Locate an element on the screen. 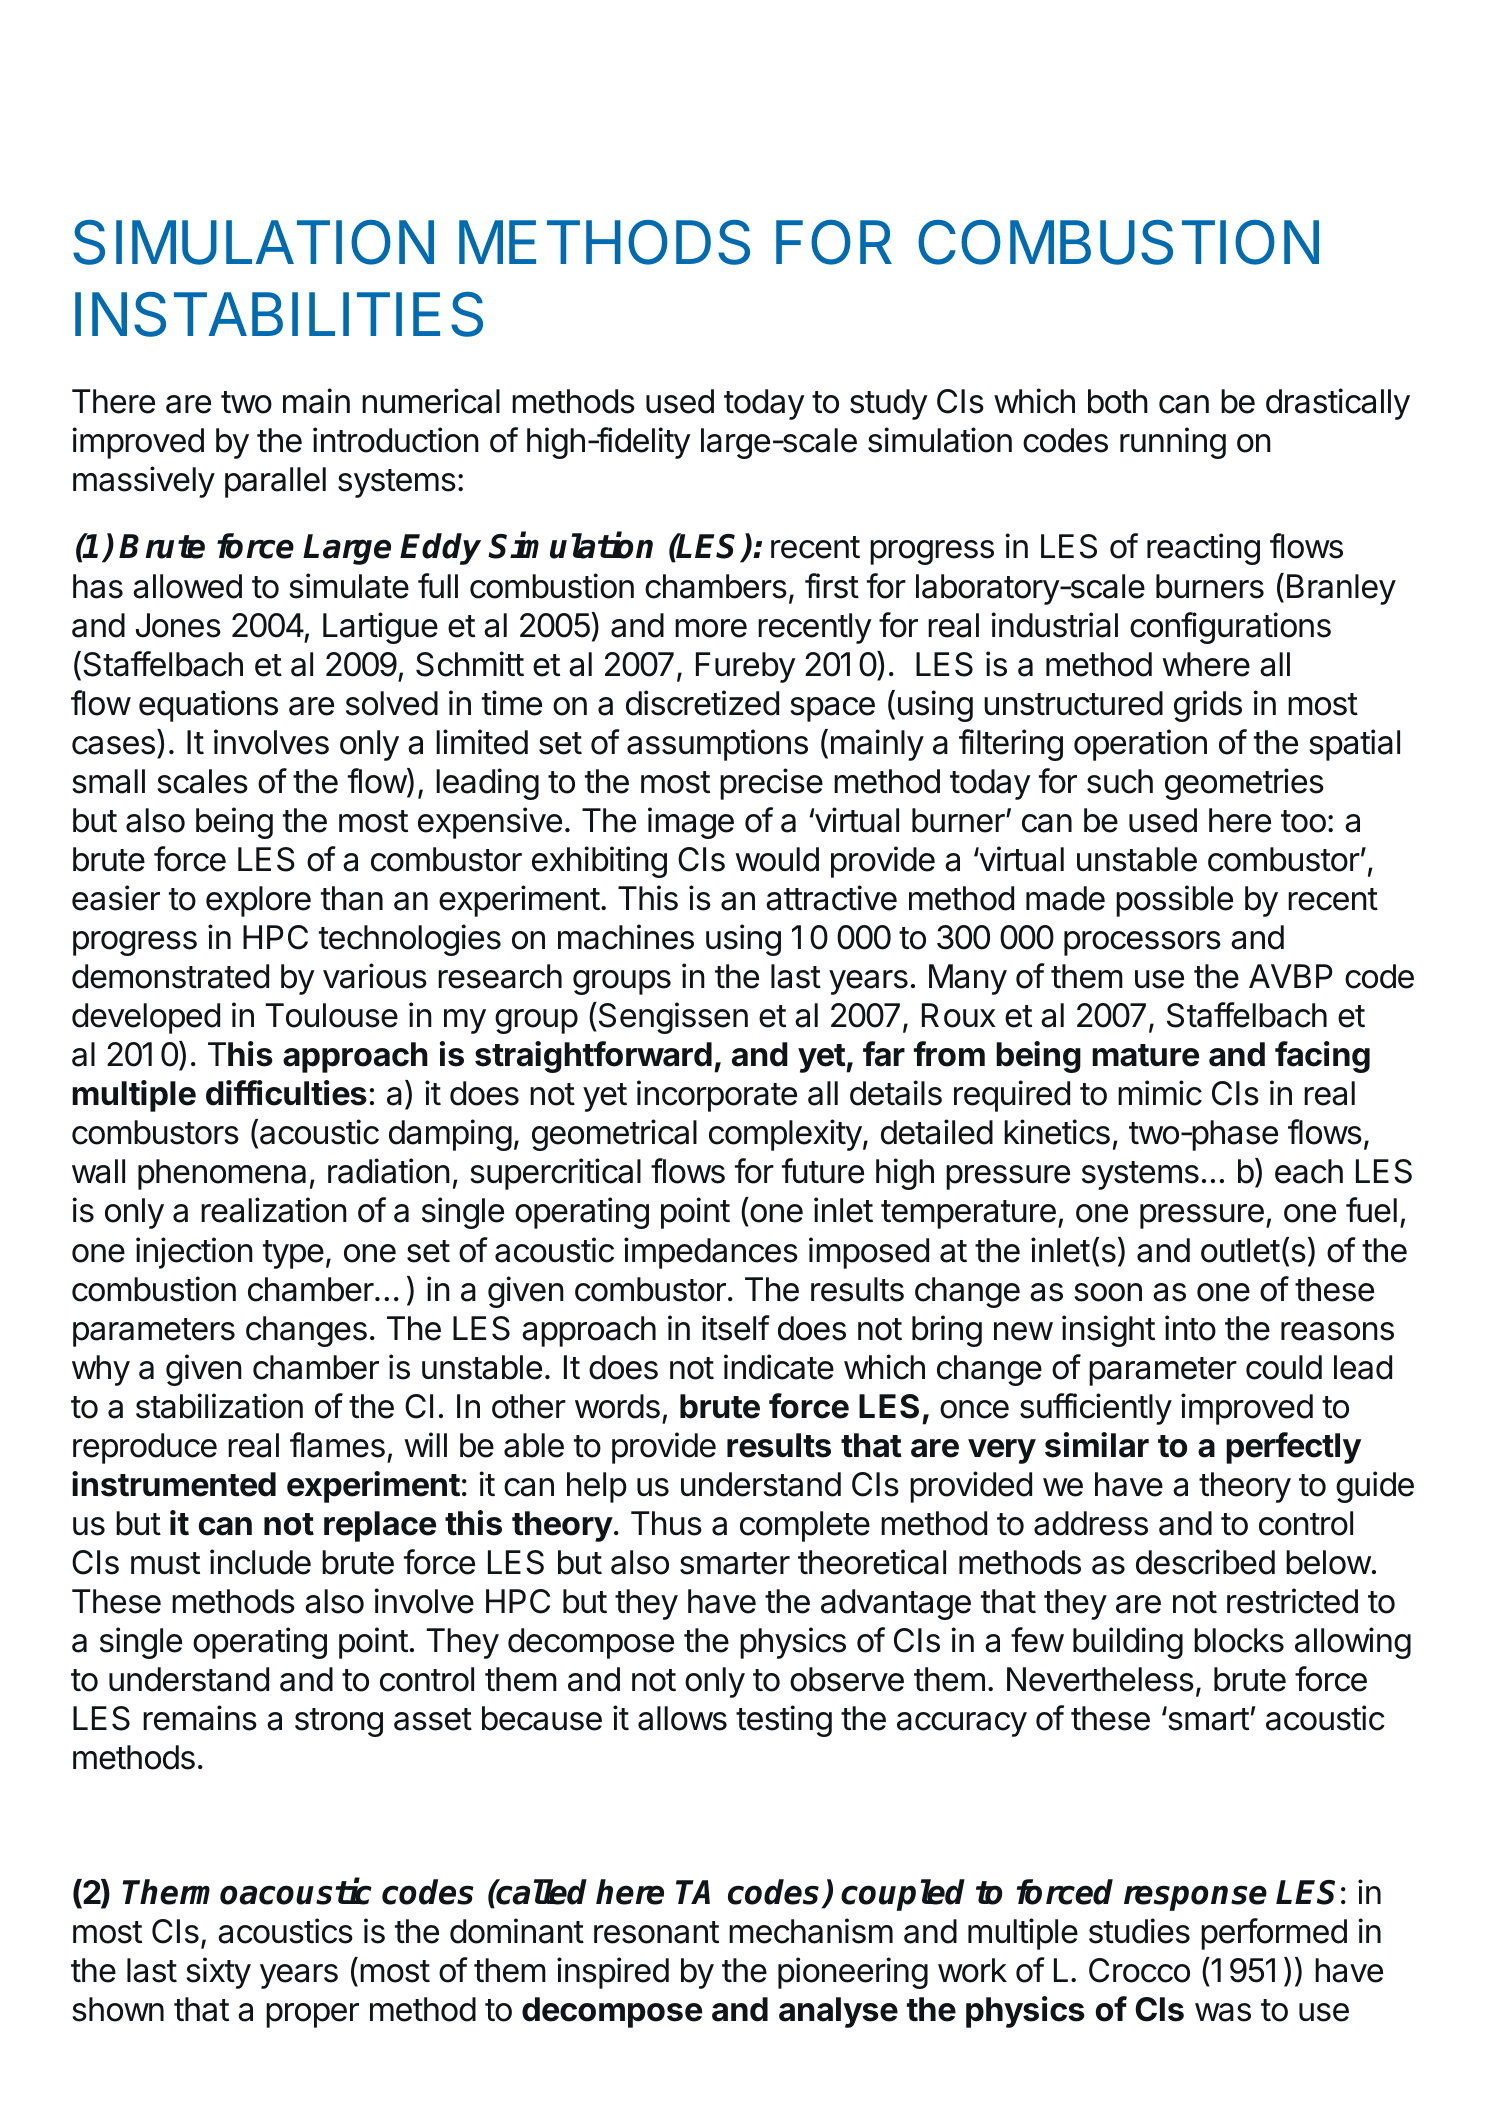 The height and width of the screenshot is (2108, 1490). study is located at coordinates (889, 404).
